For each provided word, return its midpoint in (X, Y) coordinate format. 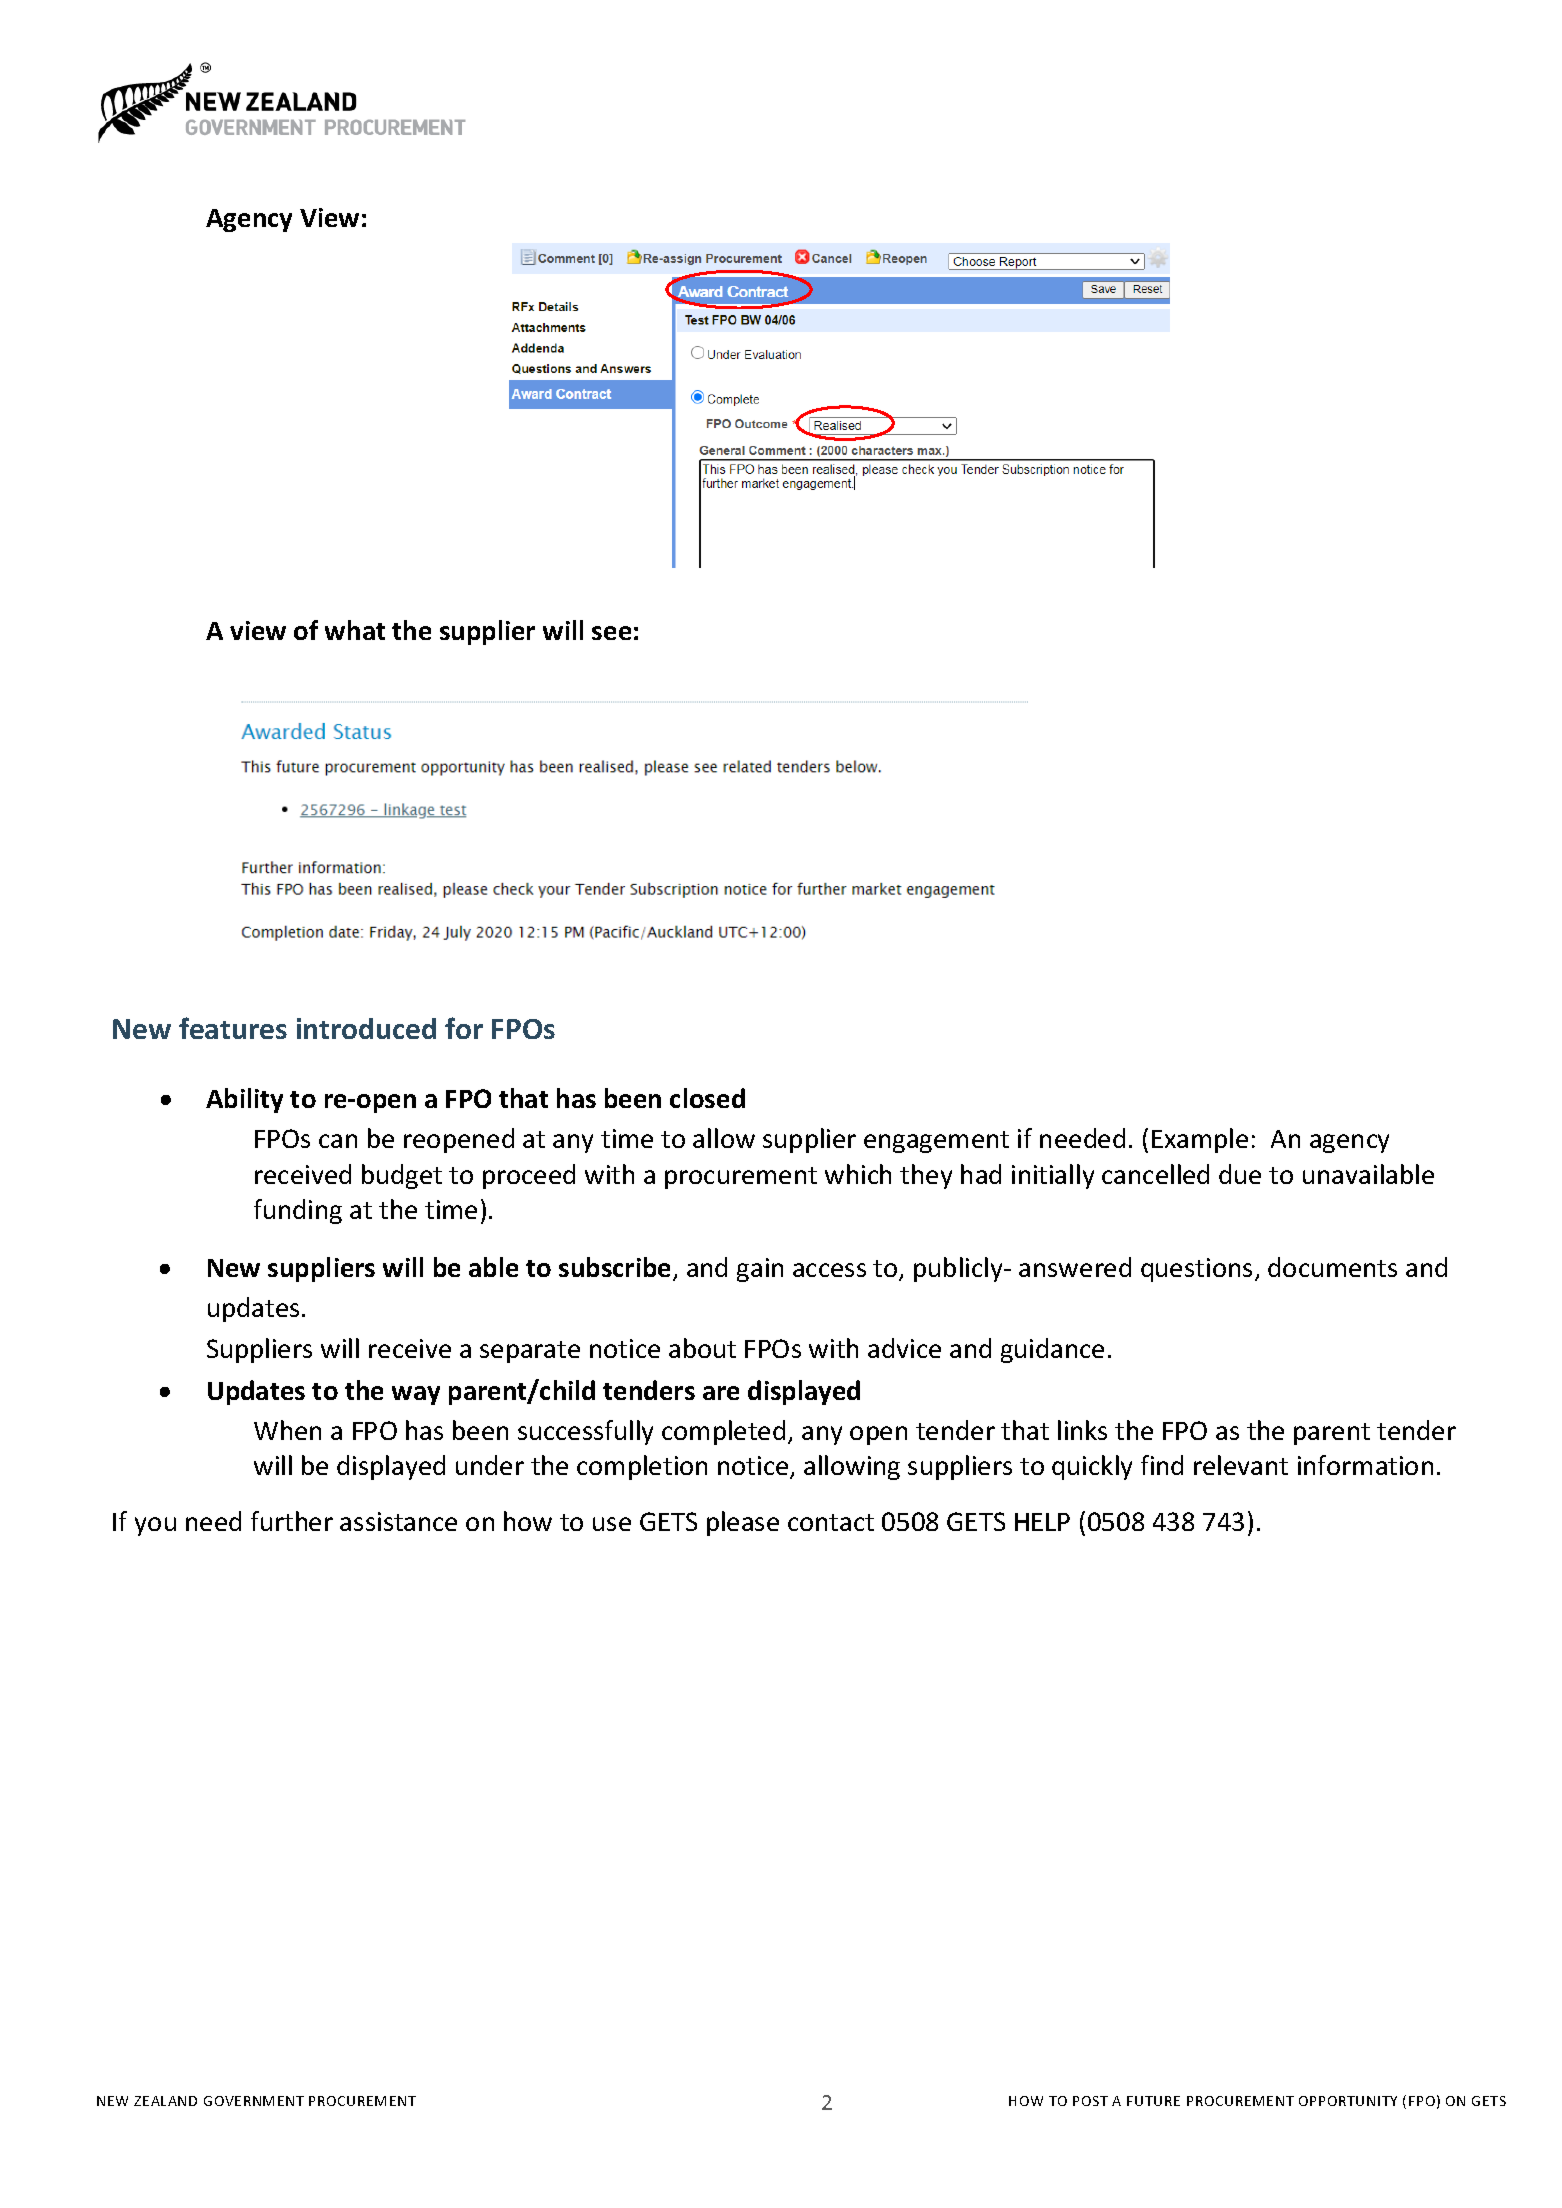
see (611, 633)
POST (1090, 2101)
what (355, 630)
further (292, 1521)
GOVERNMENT (254, 2101)
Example (1200, 1140)
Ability (244, 1100)
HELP (1042, 1522)
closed (707, 1098)
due (1240, 1174)
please (743, 1523)
